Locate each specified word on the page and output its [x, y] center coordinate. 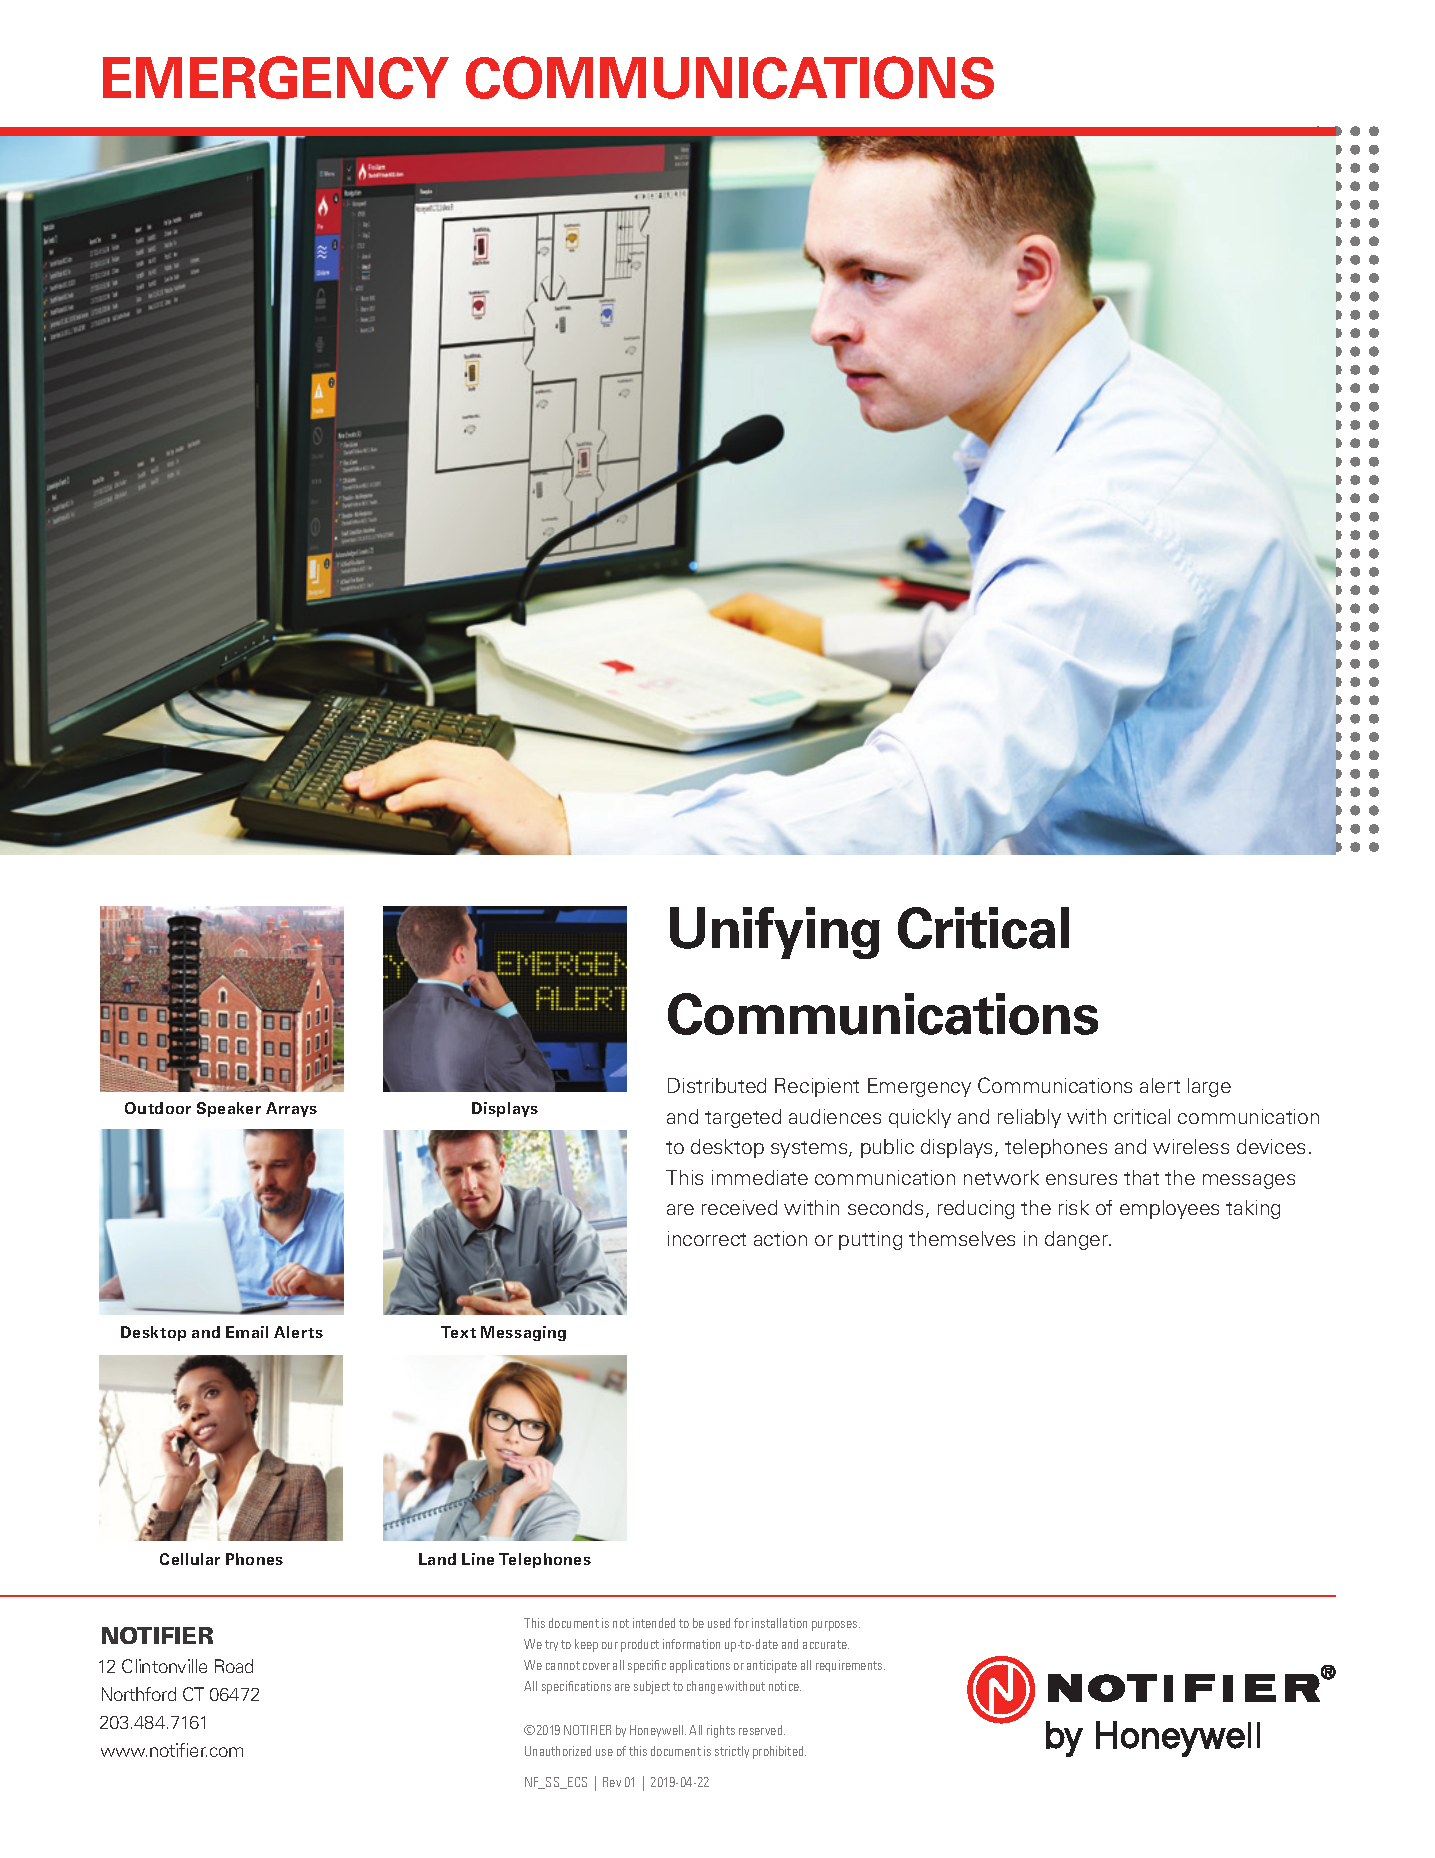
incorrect [707, 1238]
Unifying [775, 933]
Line [478, 1559]
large [1209, 1087]
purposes [836, 1626]
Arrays [291, 1109]
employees [1169, 1209]
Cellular [190, 1559]
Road [234, 1666]
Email [247, 1332]
